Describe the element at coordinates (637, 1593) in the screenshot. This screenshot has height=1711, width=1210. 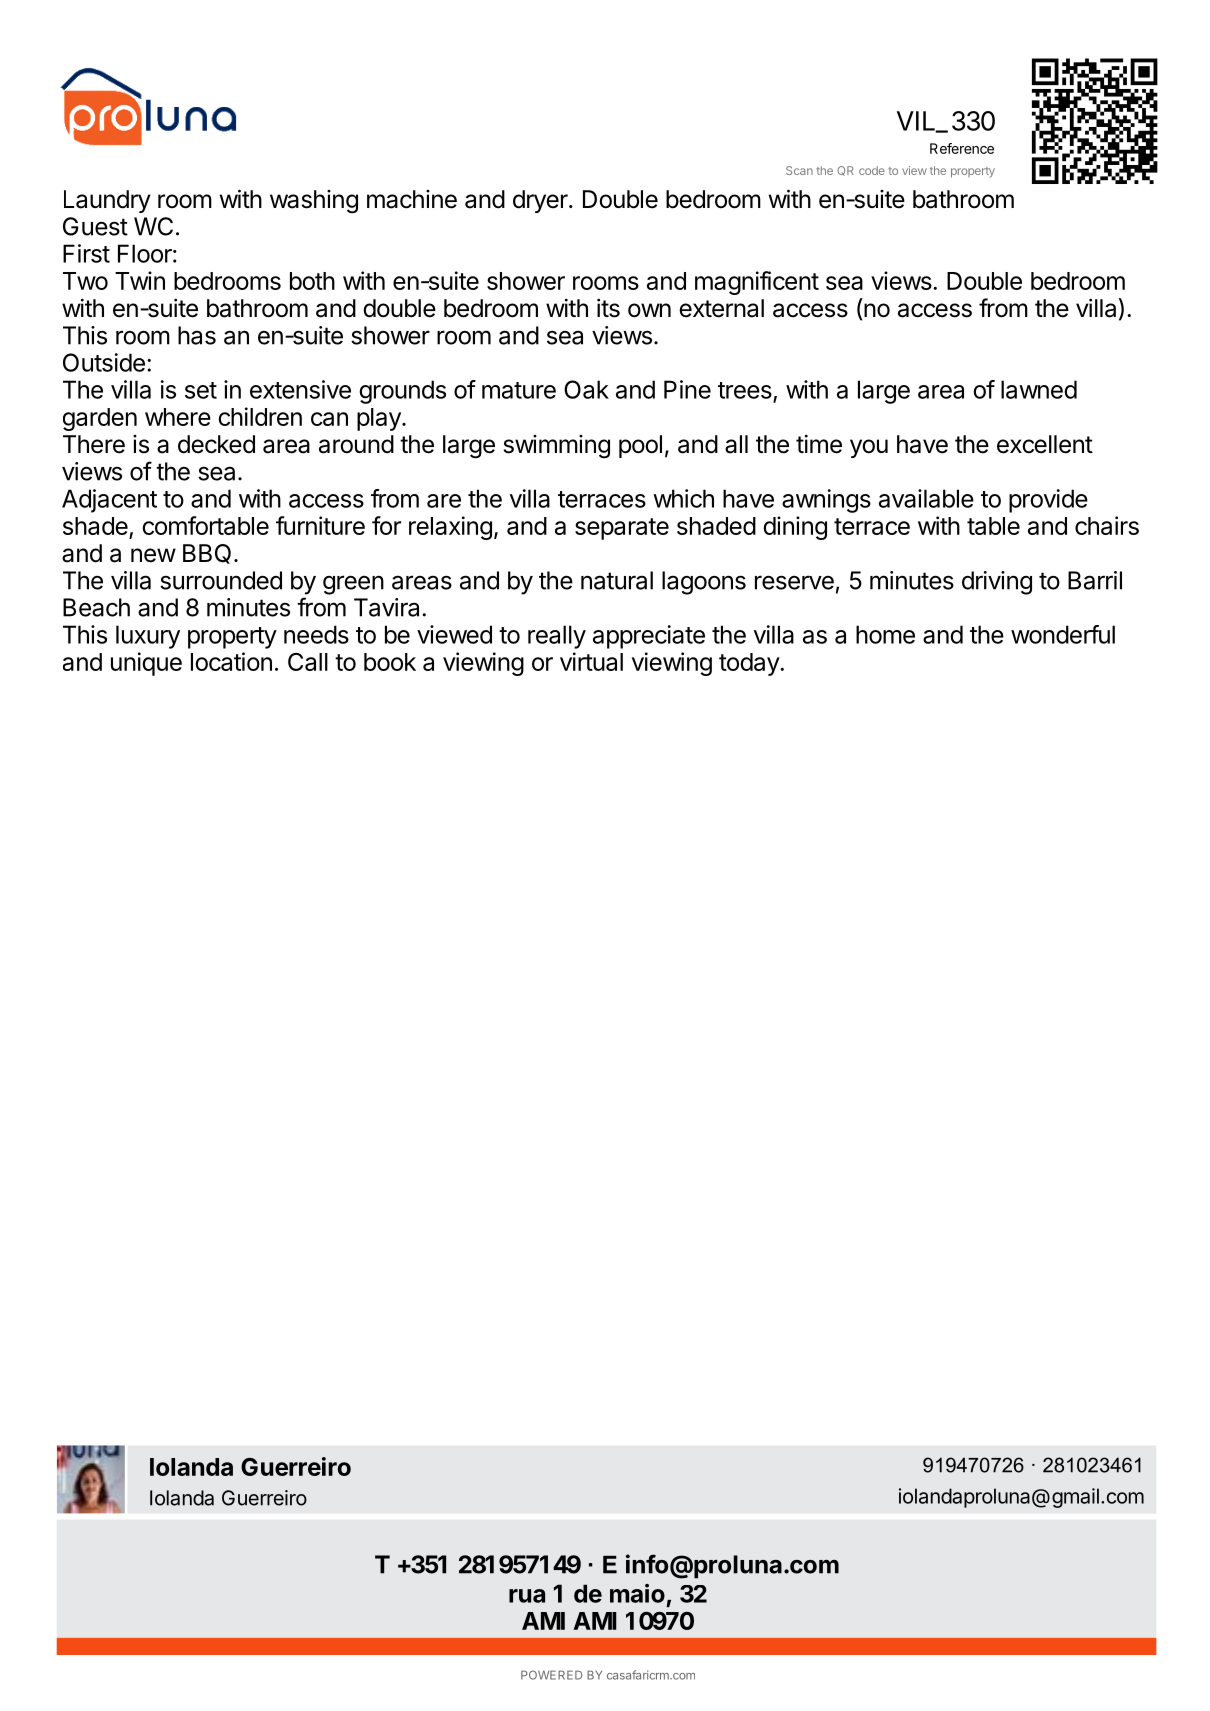
I see `maio` at that location.
